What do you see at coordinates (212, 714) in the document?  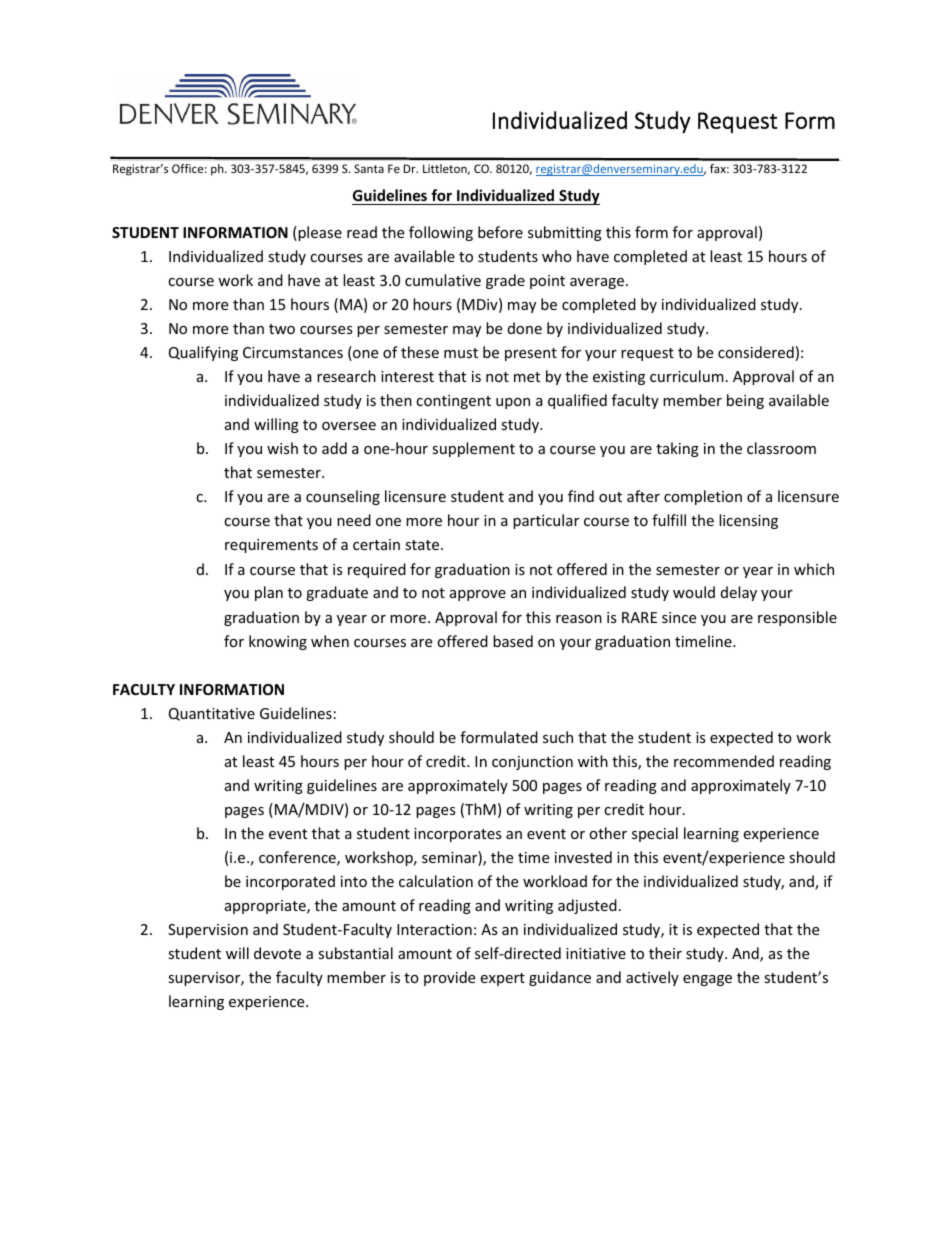 I see `Quantitative` at bounding box center [212, 714].
